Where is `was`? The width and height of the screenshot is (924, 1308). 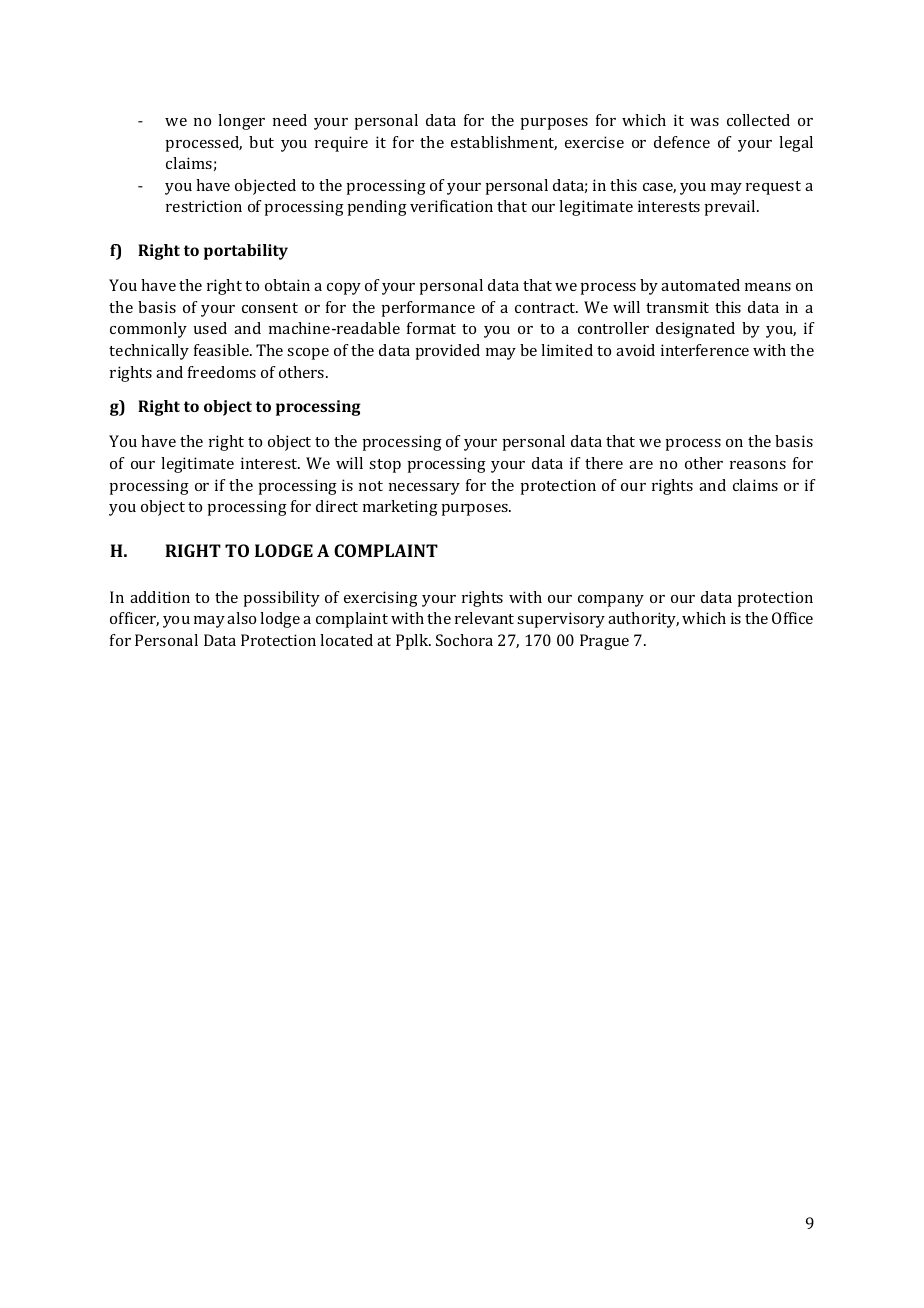 was is located at coordinates (704, 122).
